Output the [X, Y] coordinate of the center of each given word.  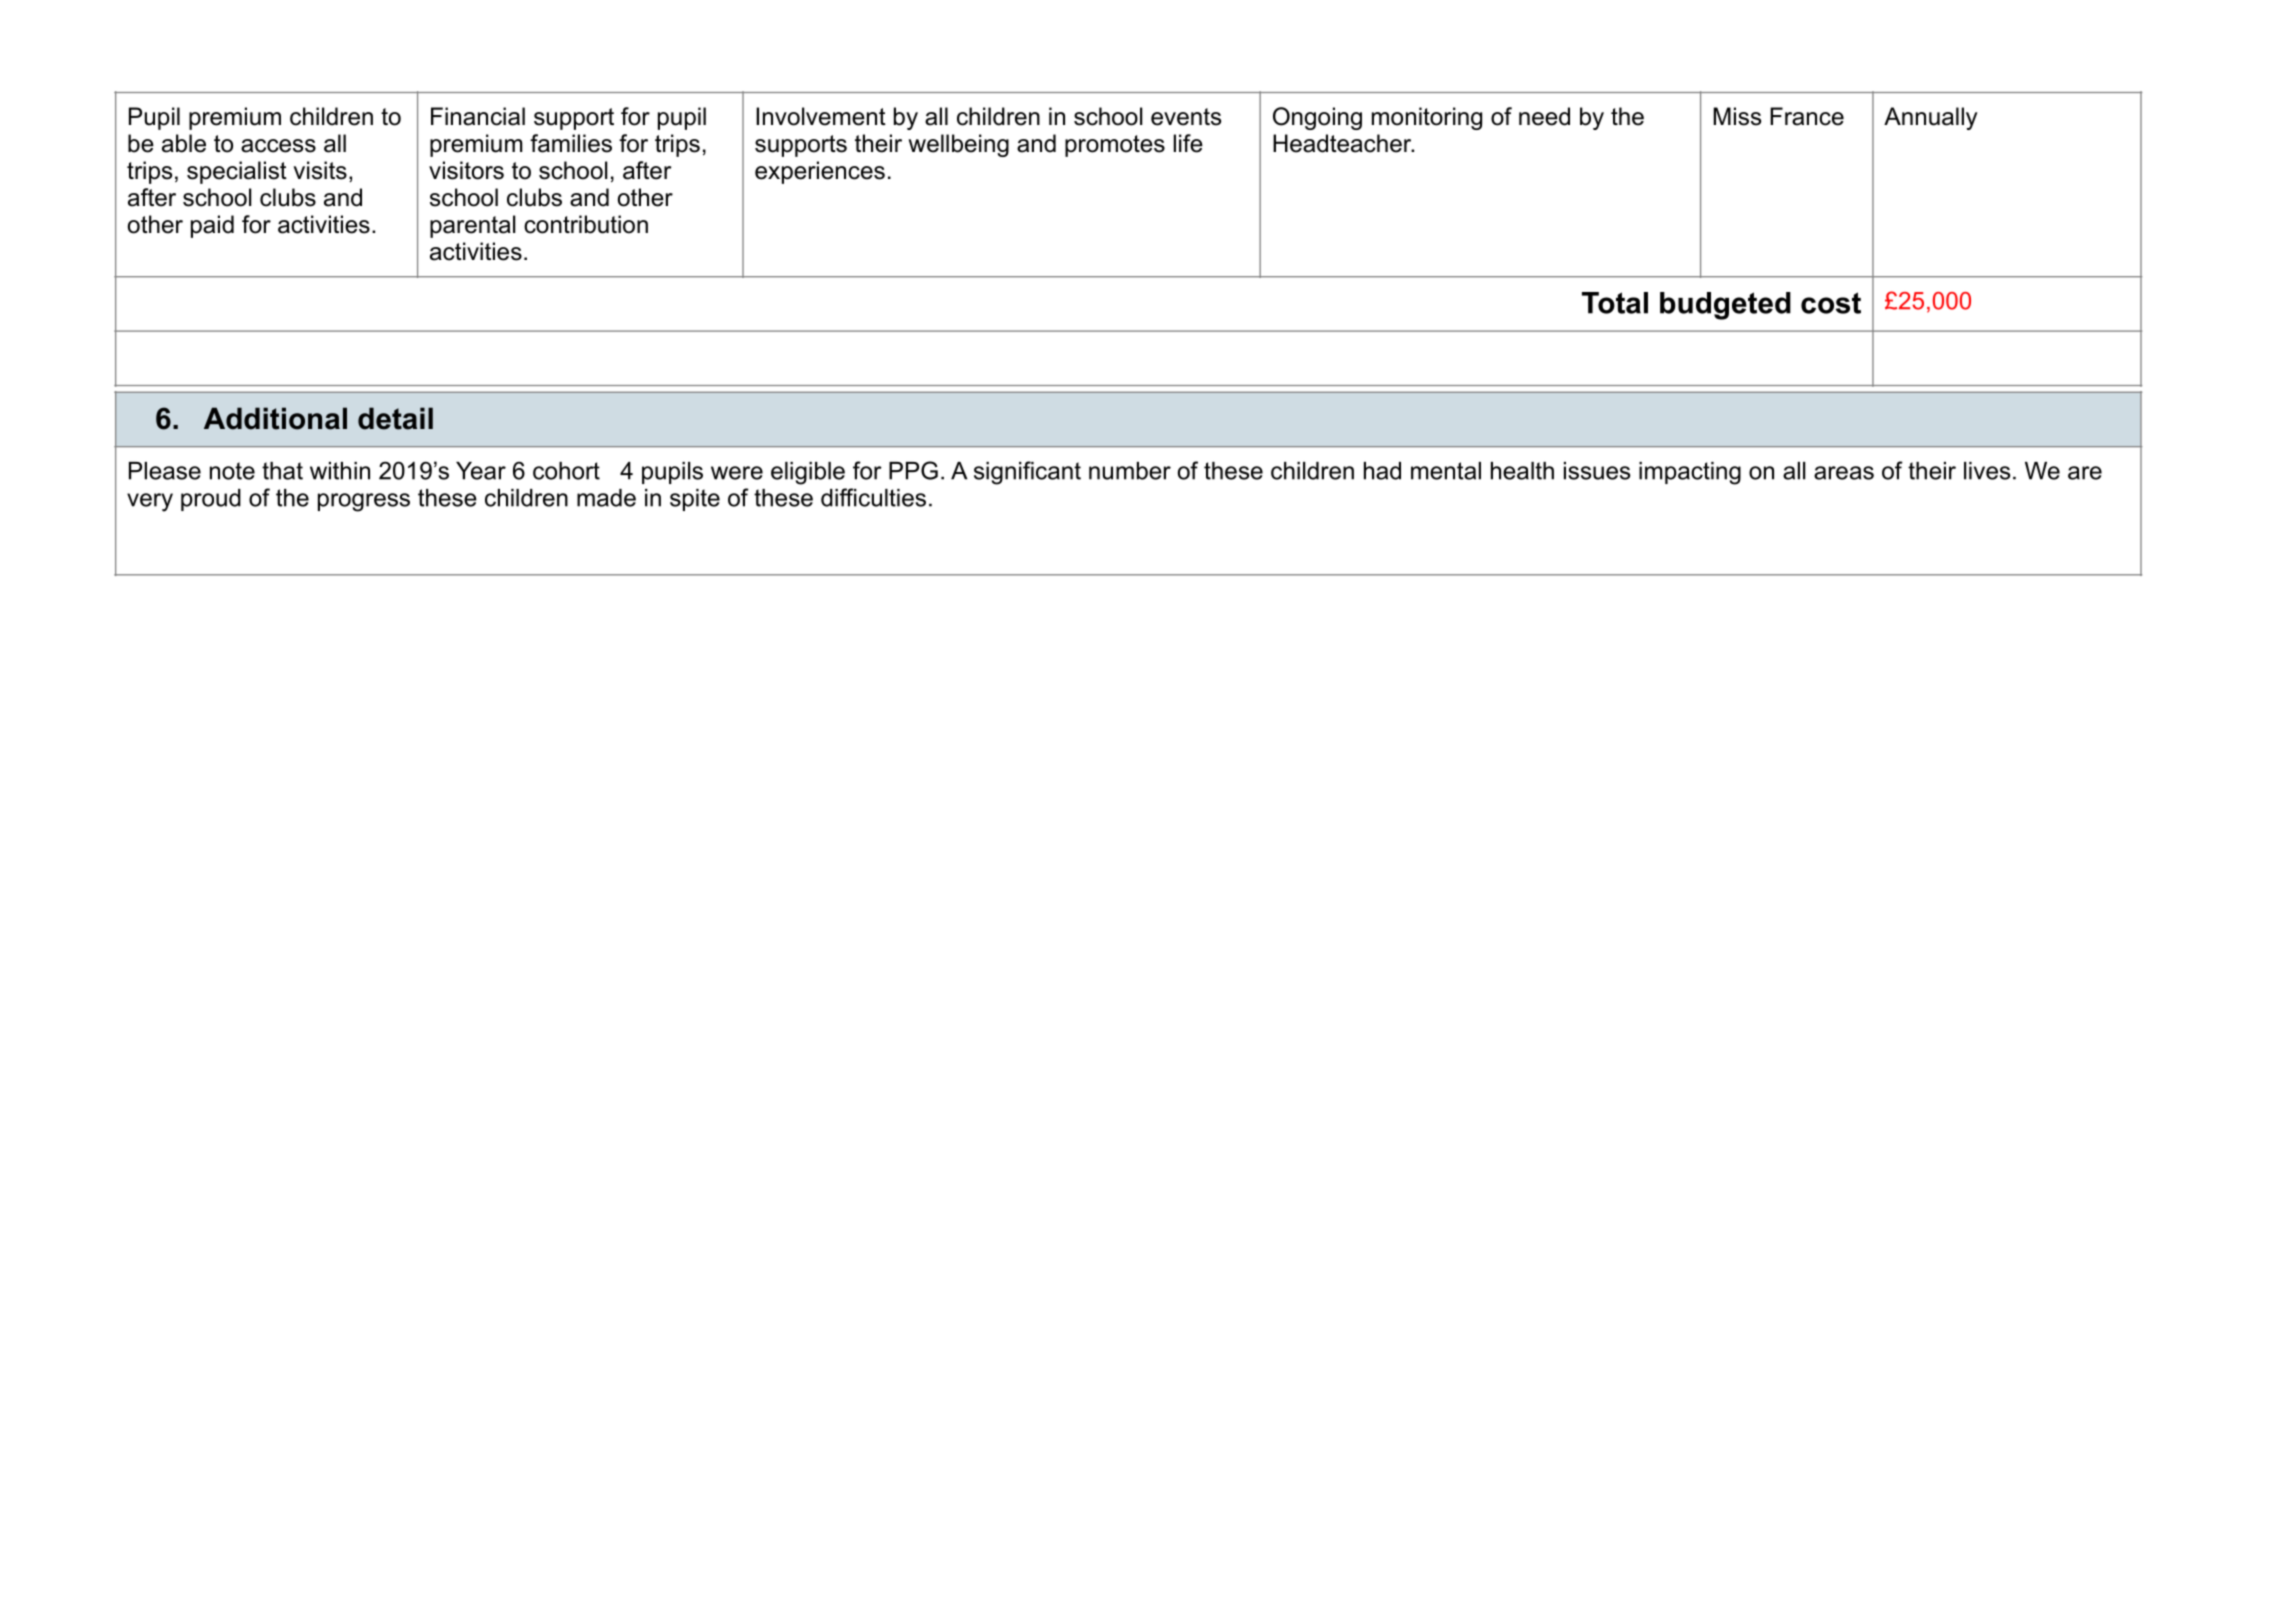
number [1130, 471]
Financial [478, 116]
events [1186, 117]
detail [395, 418]
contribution [586, 224]
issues [1597, 471]
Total [1615, 303]
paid [212, 226]
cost [1831, 303]
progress [364, 502]
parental [472, 226]
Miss [1737, 116]
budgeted [1725, 306]
